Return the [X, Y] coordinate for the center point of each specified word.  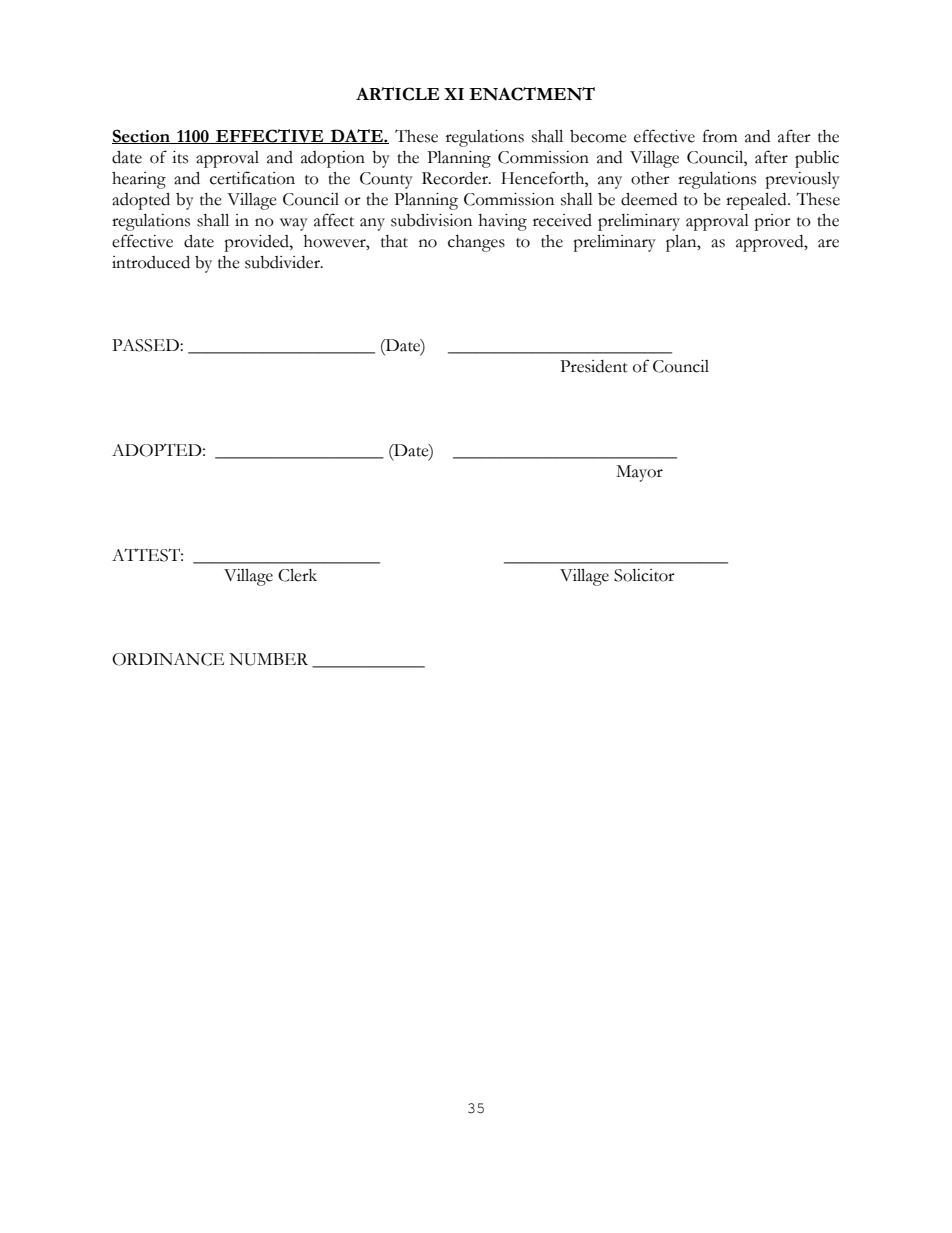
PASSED [146, 345]
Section [142, 136]
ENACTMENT [532, 94]
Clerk [297, 575]
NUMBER [268, 659]
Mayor [639, 473]
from [720, 136]
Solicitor [644, 575]
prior [772, 222]
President [594, 366]
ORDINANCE [168, 659]
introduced [151, 262]
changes [476, 243]
